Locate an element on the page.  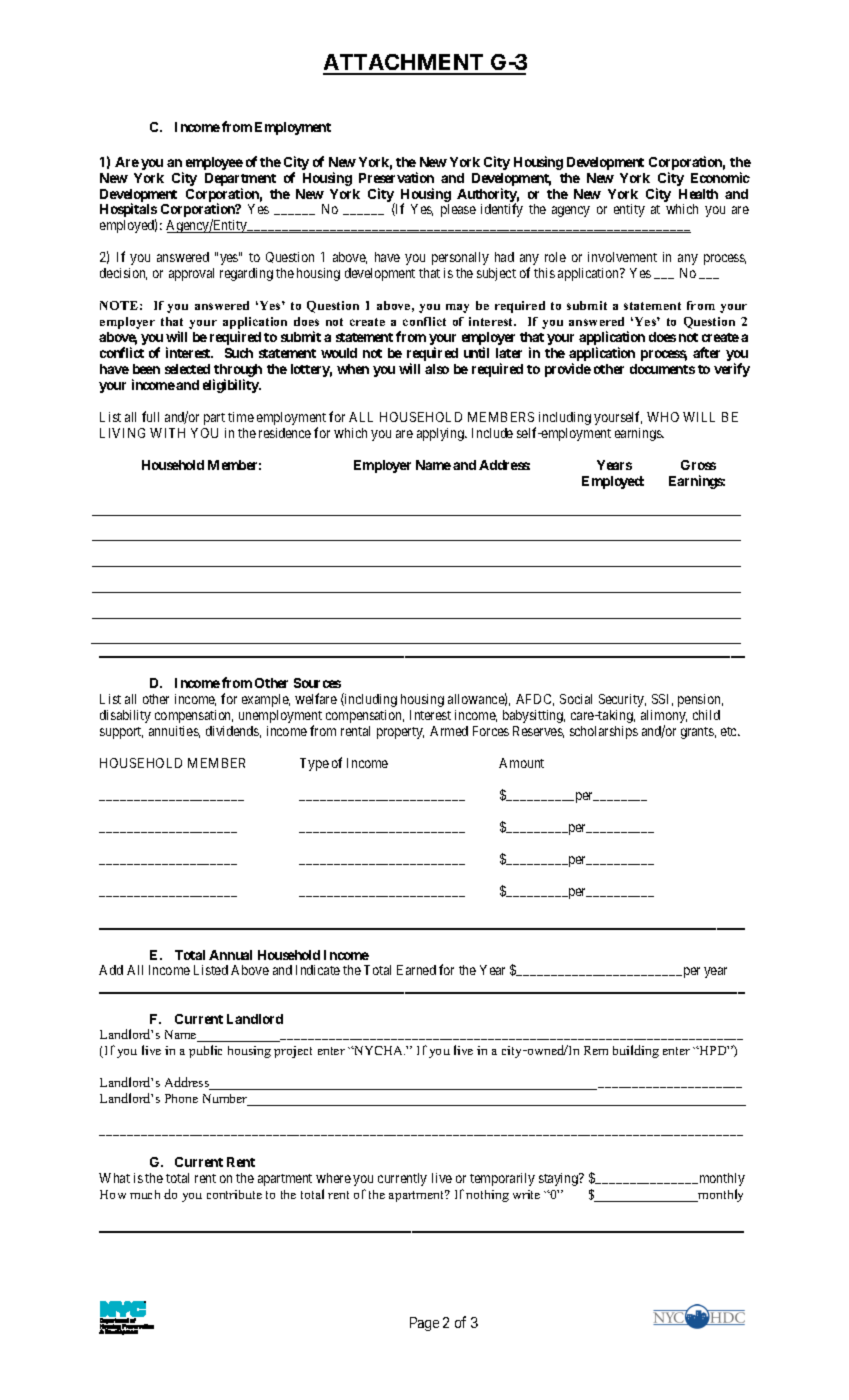
property is located at coordinates (400, 733).
